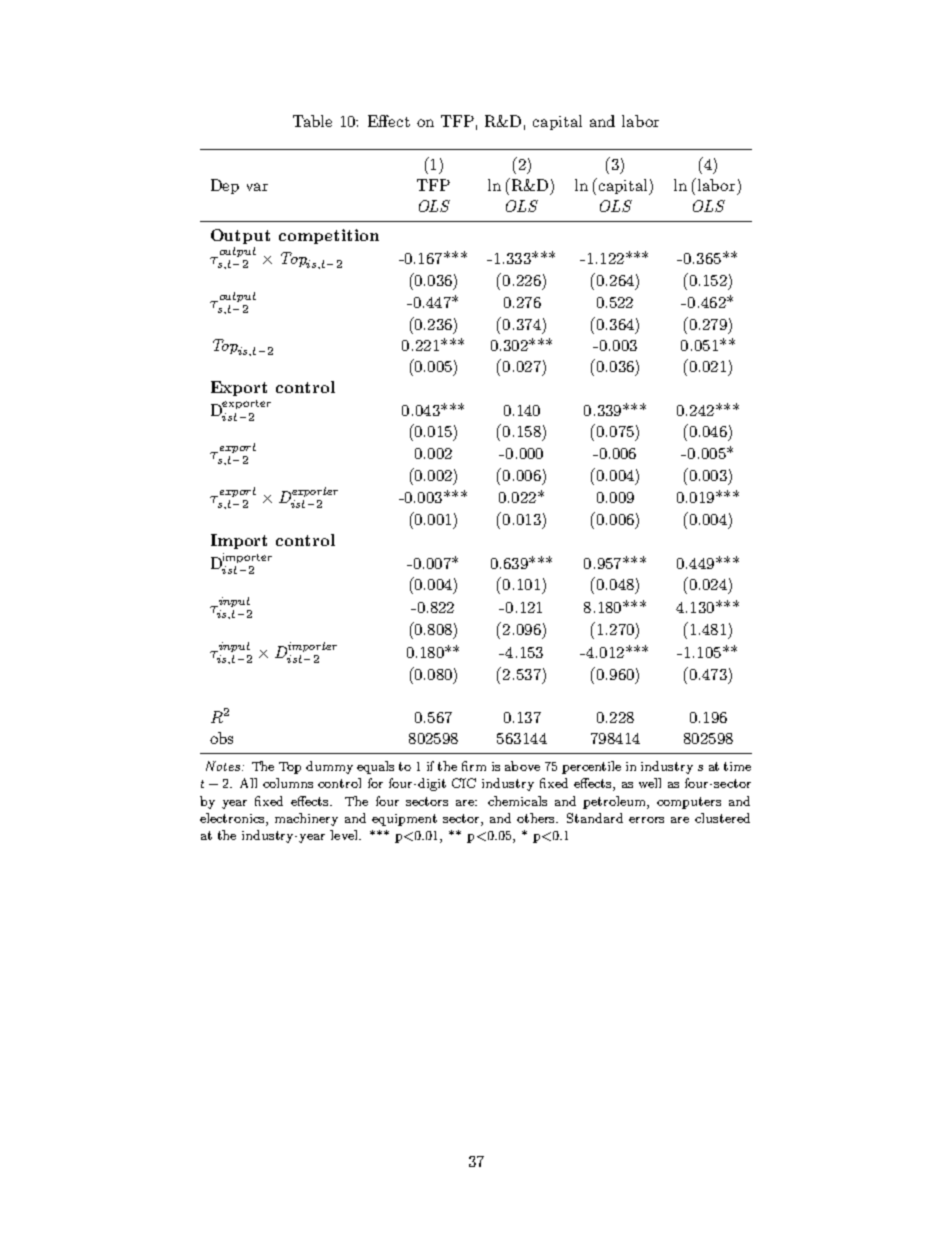 The image size is (952, 1233). Describe the element at coordinates (737, 766) in the screenshot. I see `time` at that location.
